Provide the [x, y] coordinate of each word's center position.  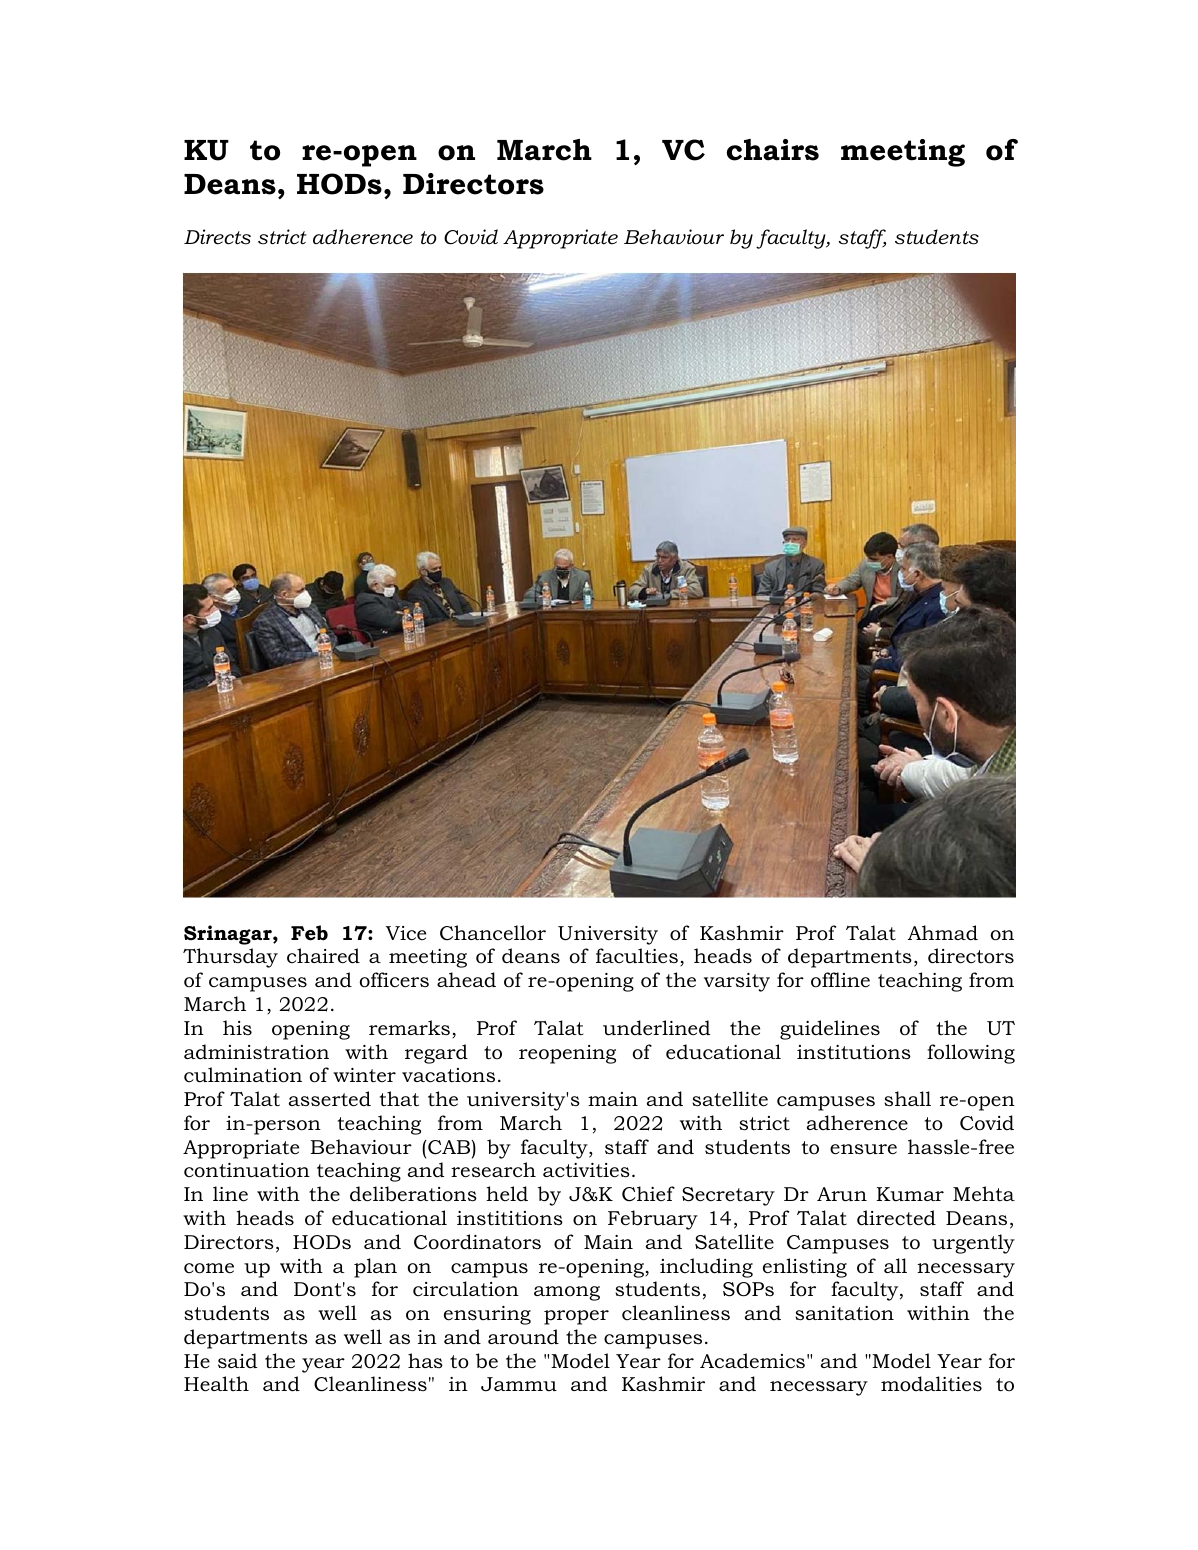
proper [576, 1317]
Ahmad [943, 933]
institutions [854, 1052]
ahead [466, 980]
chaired [323, 956]
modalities [931, 1384]
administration [256, 1052]
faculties [637, 956]
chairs [773, 150]
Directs [217, 237]
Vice [406, 933]
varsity [737, 982]
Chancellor [493, 933]
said [237, 1361]
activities [586, 1170]
